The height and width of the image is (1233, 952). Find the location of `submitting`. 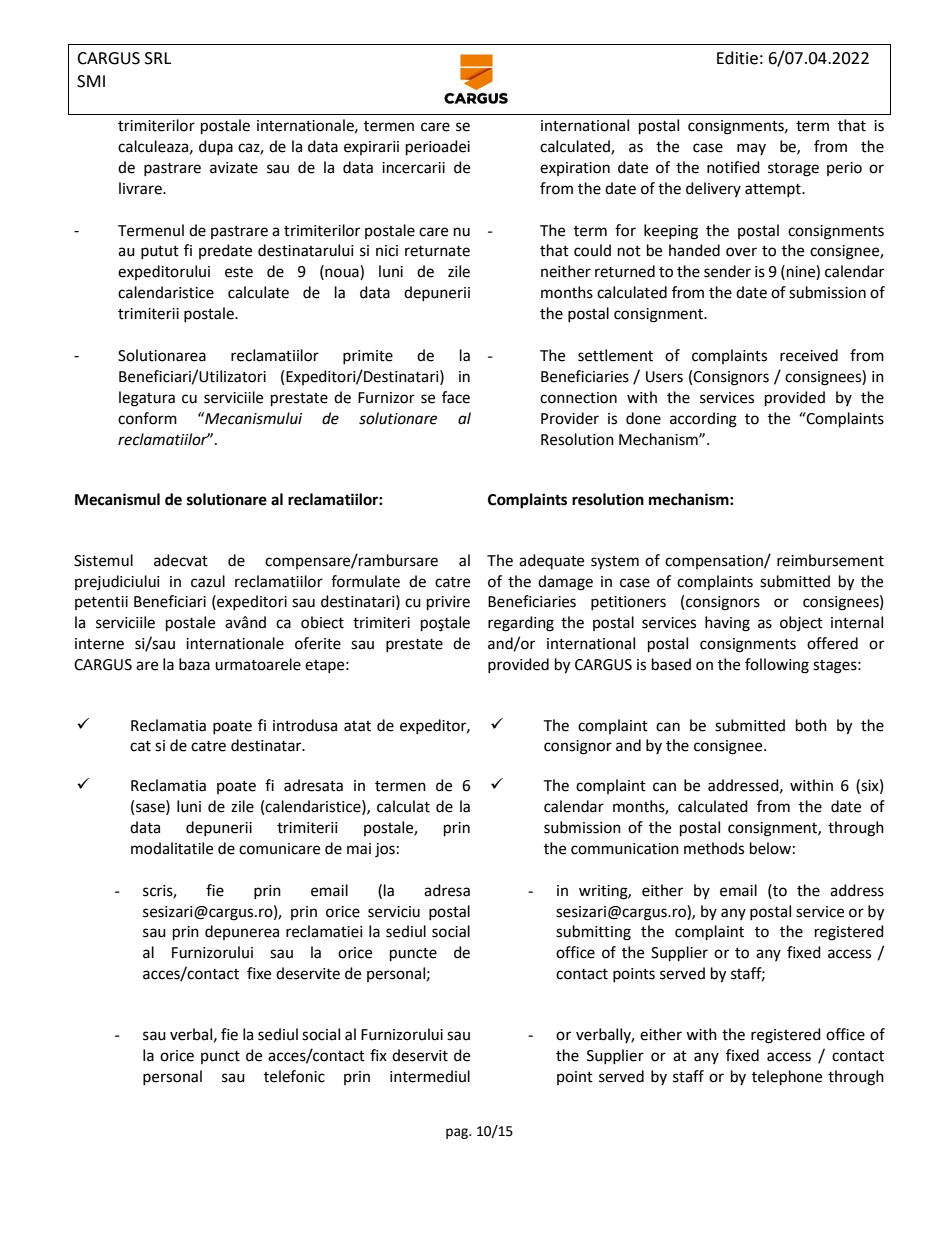

submitting is located at coordinates (593, 933).
